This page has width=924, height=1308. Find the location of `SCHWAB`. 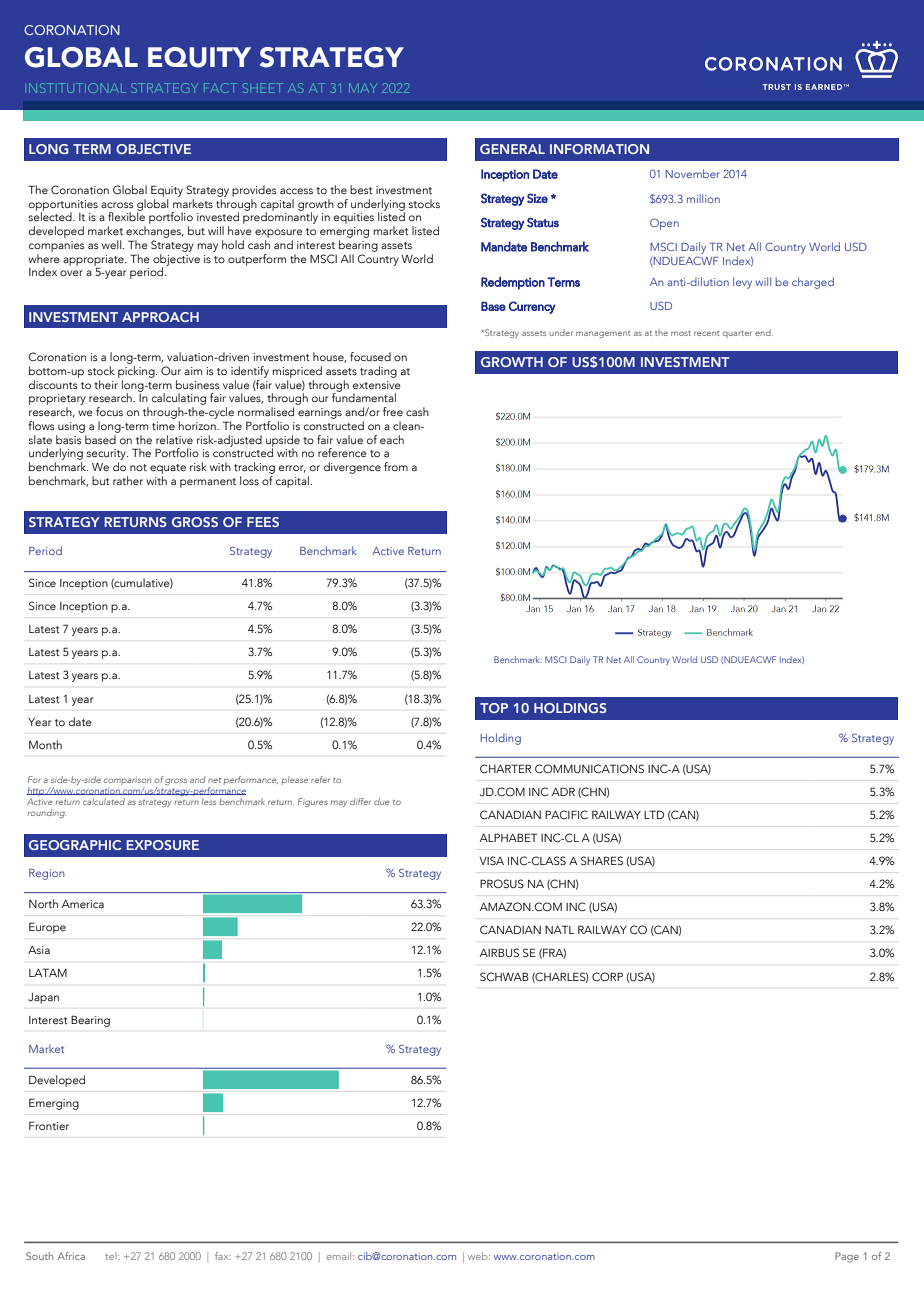

SCHWAB is located at coordinates (504, 976).
